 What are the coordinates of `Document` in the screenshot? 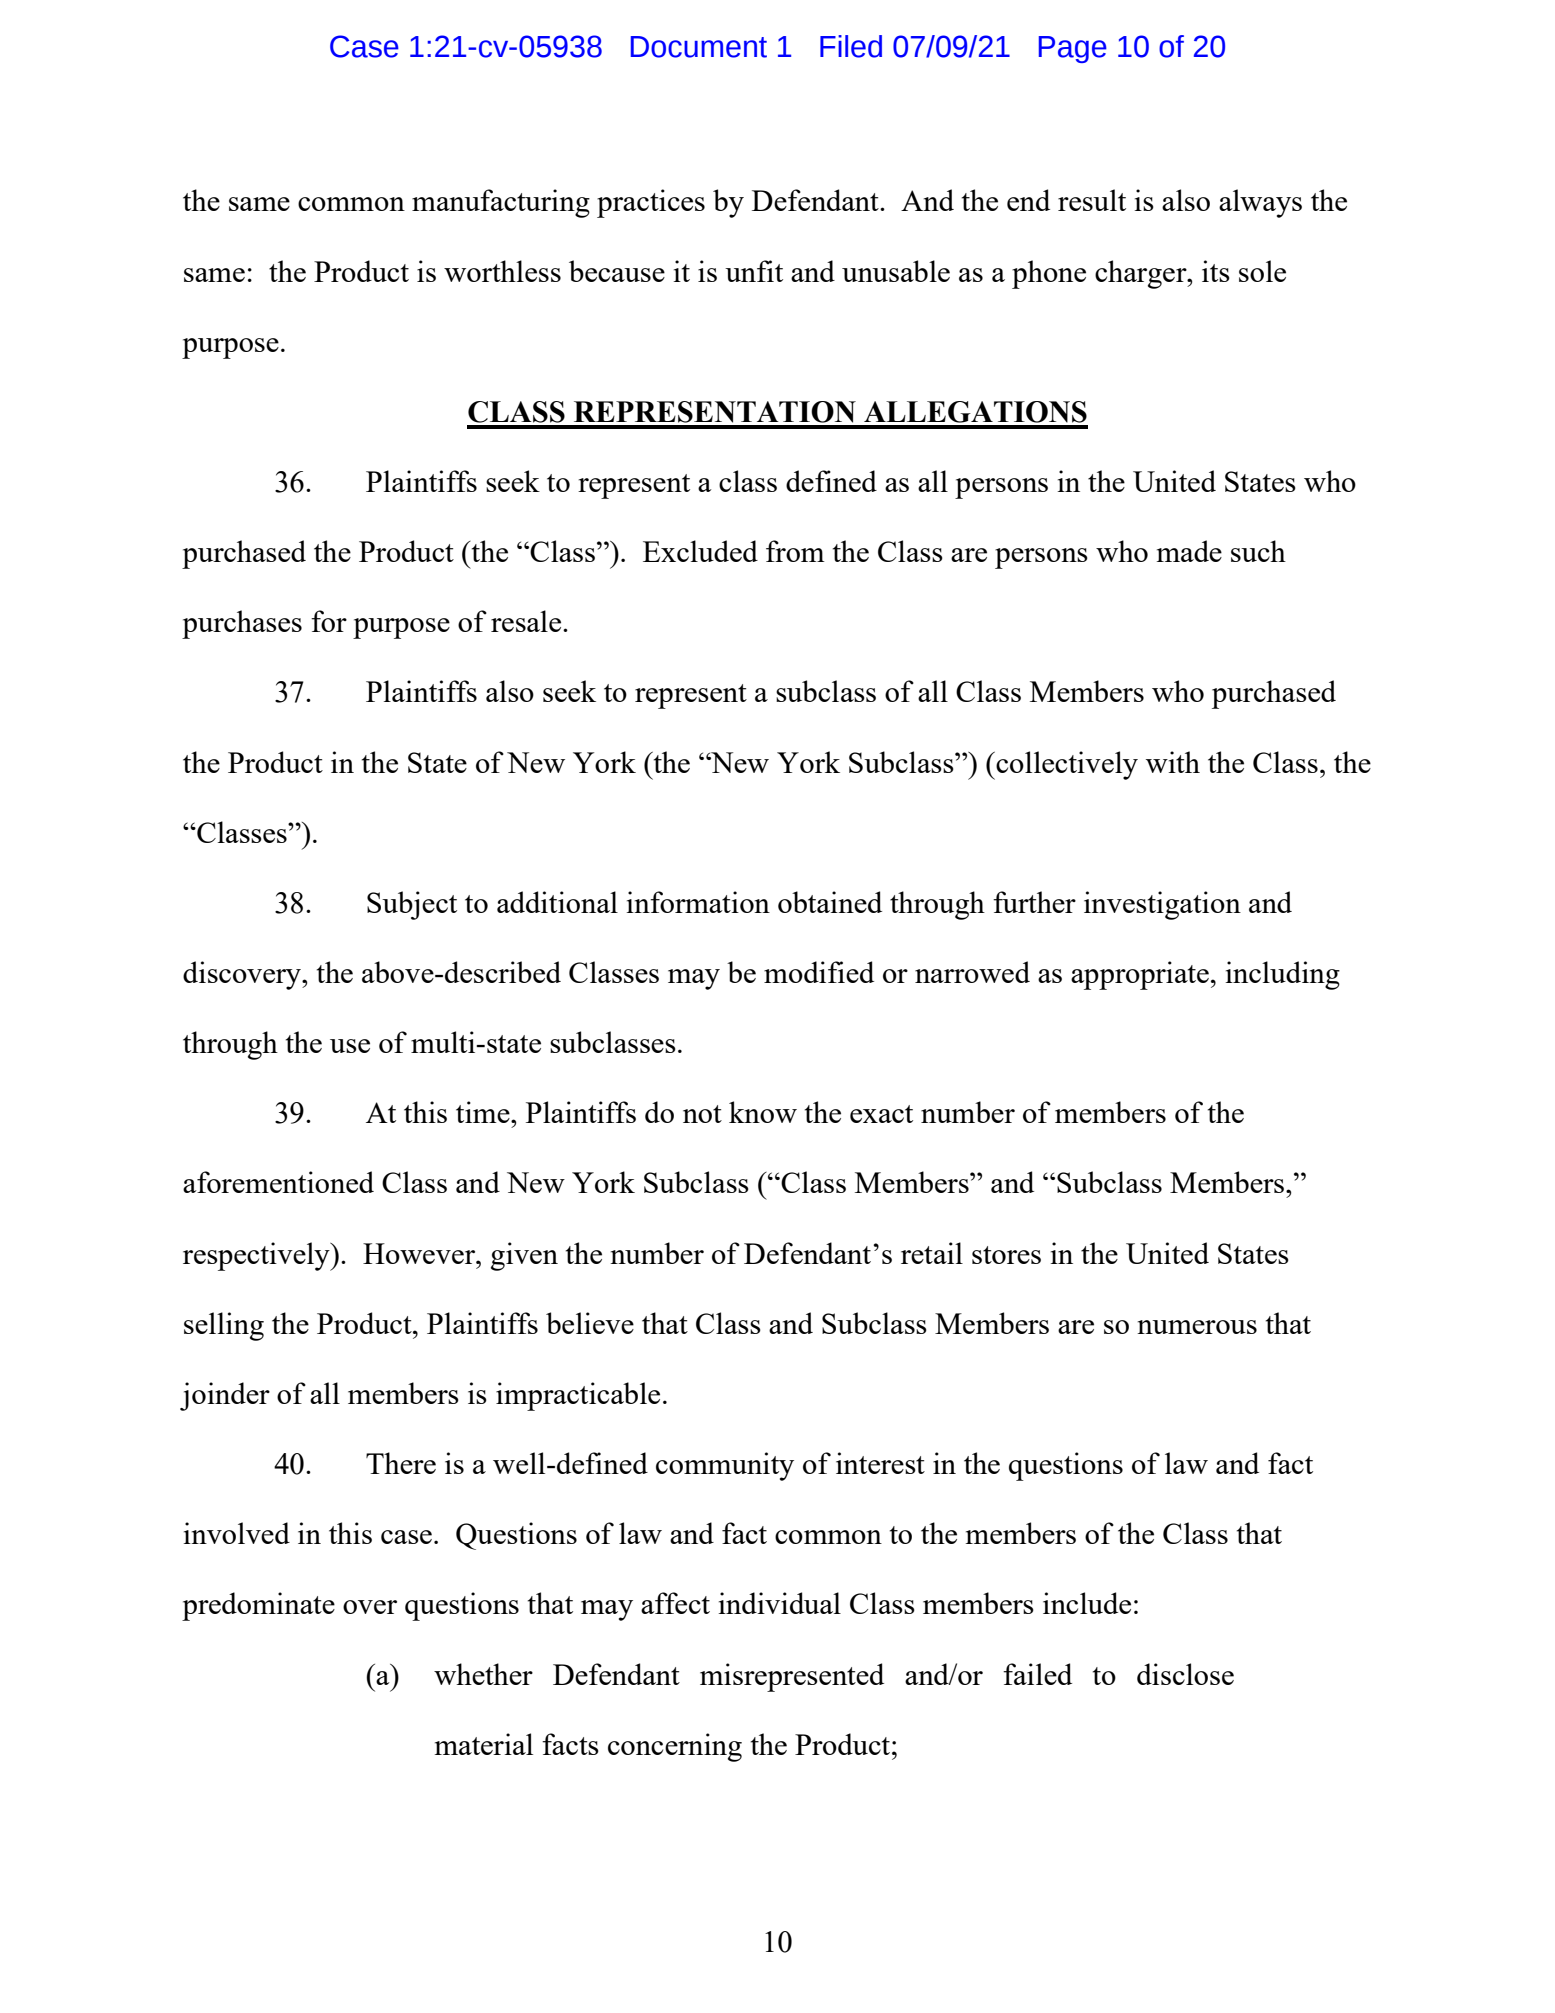 It's located at (699, 47).
